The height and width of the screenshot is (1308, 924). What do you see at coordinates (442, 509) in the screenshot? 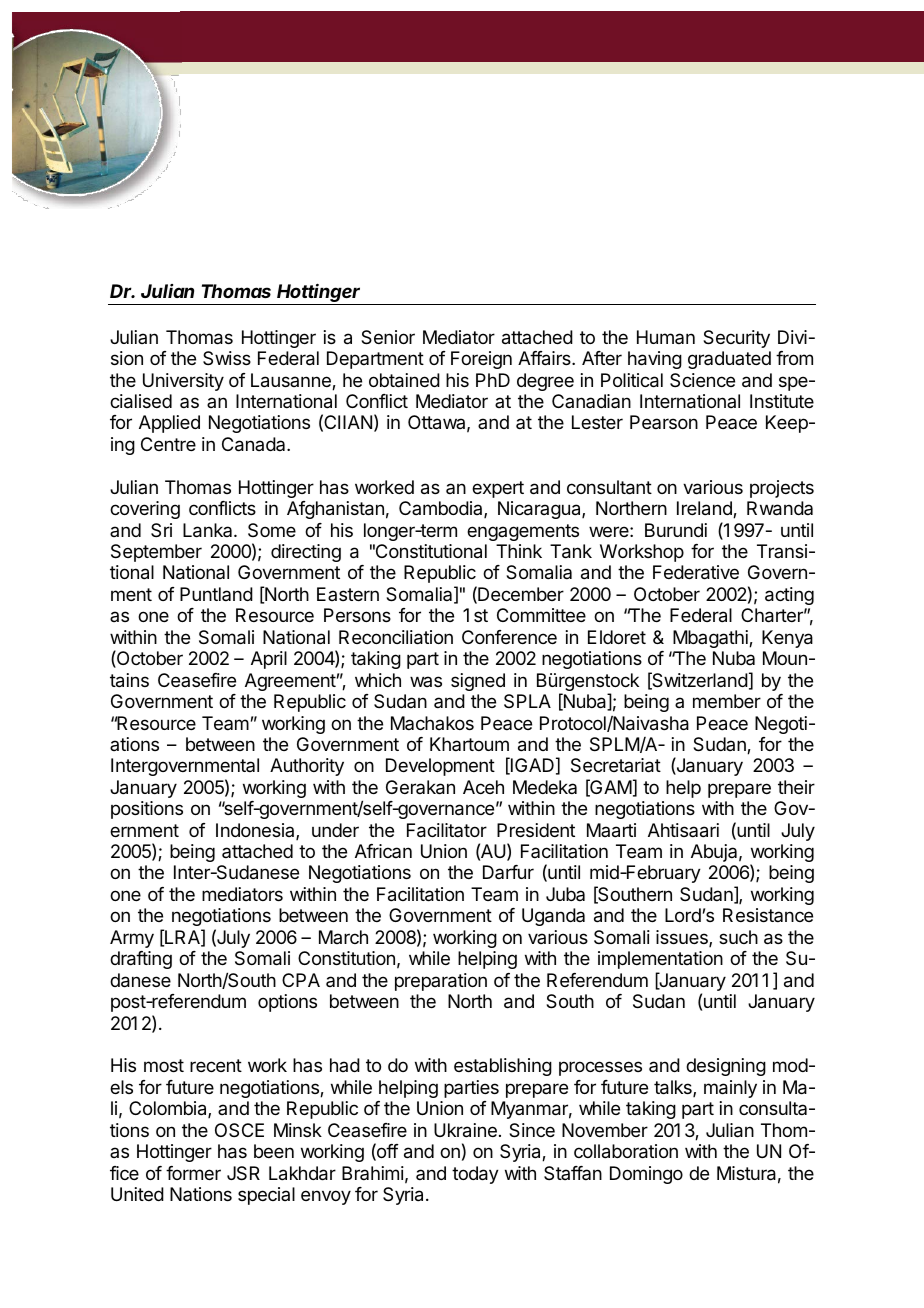
I see `Cambodia` at bounding box center [442, 509].
